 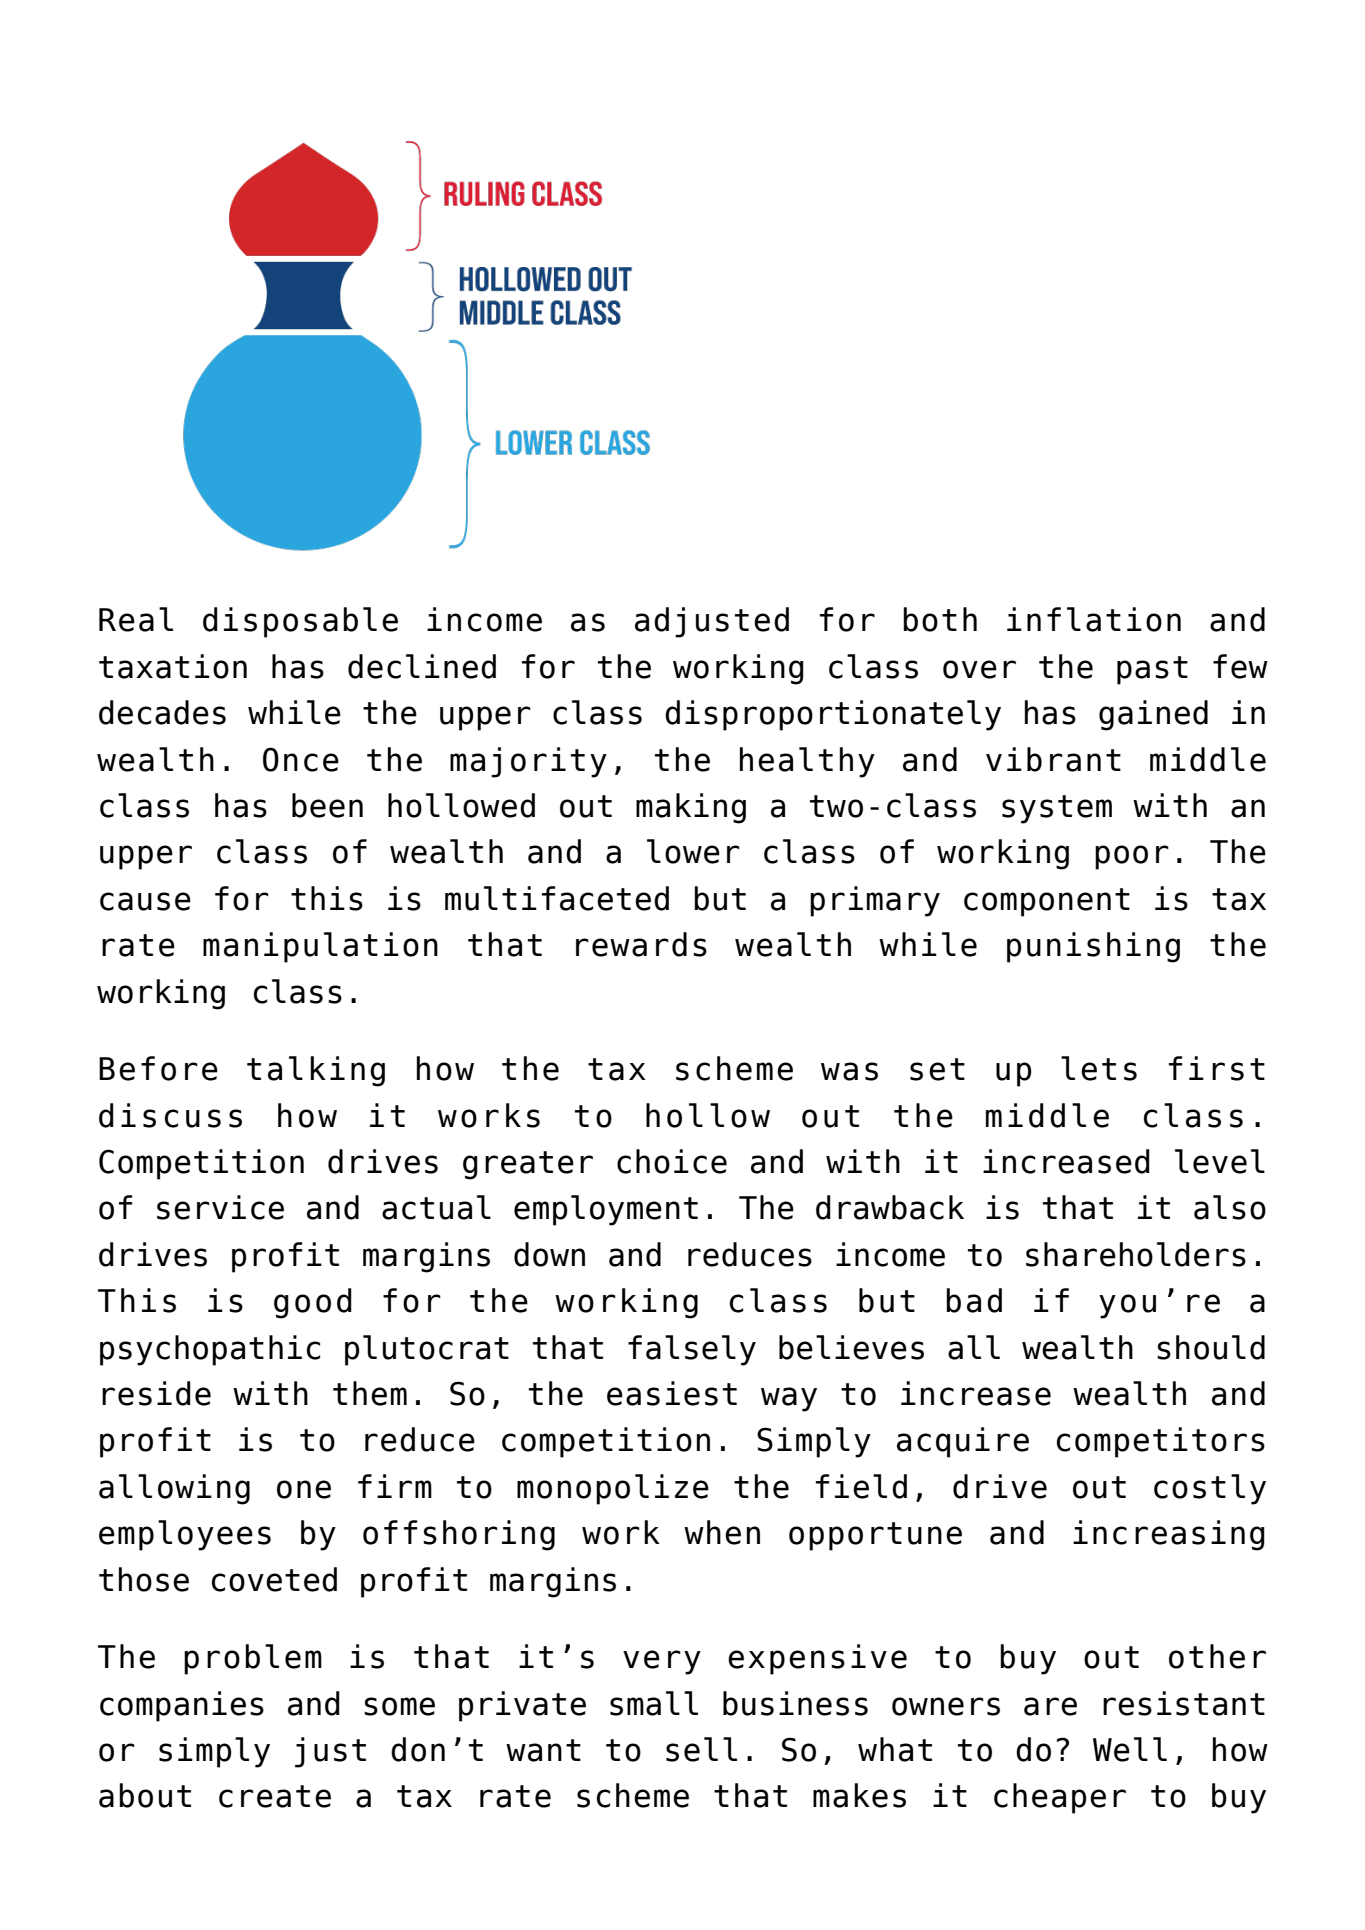 I want to click on rewards, so click(x=641, y=944).
